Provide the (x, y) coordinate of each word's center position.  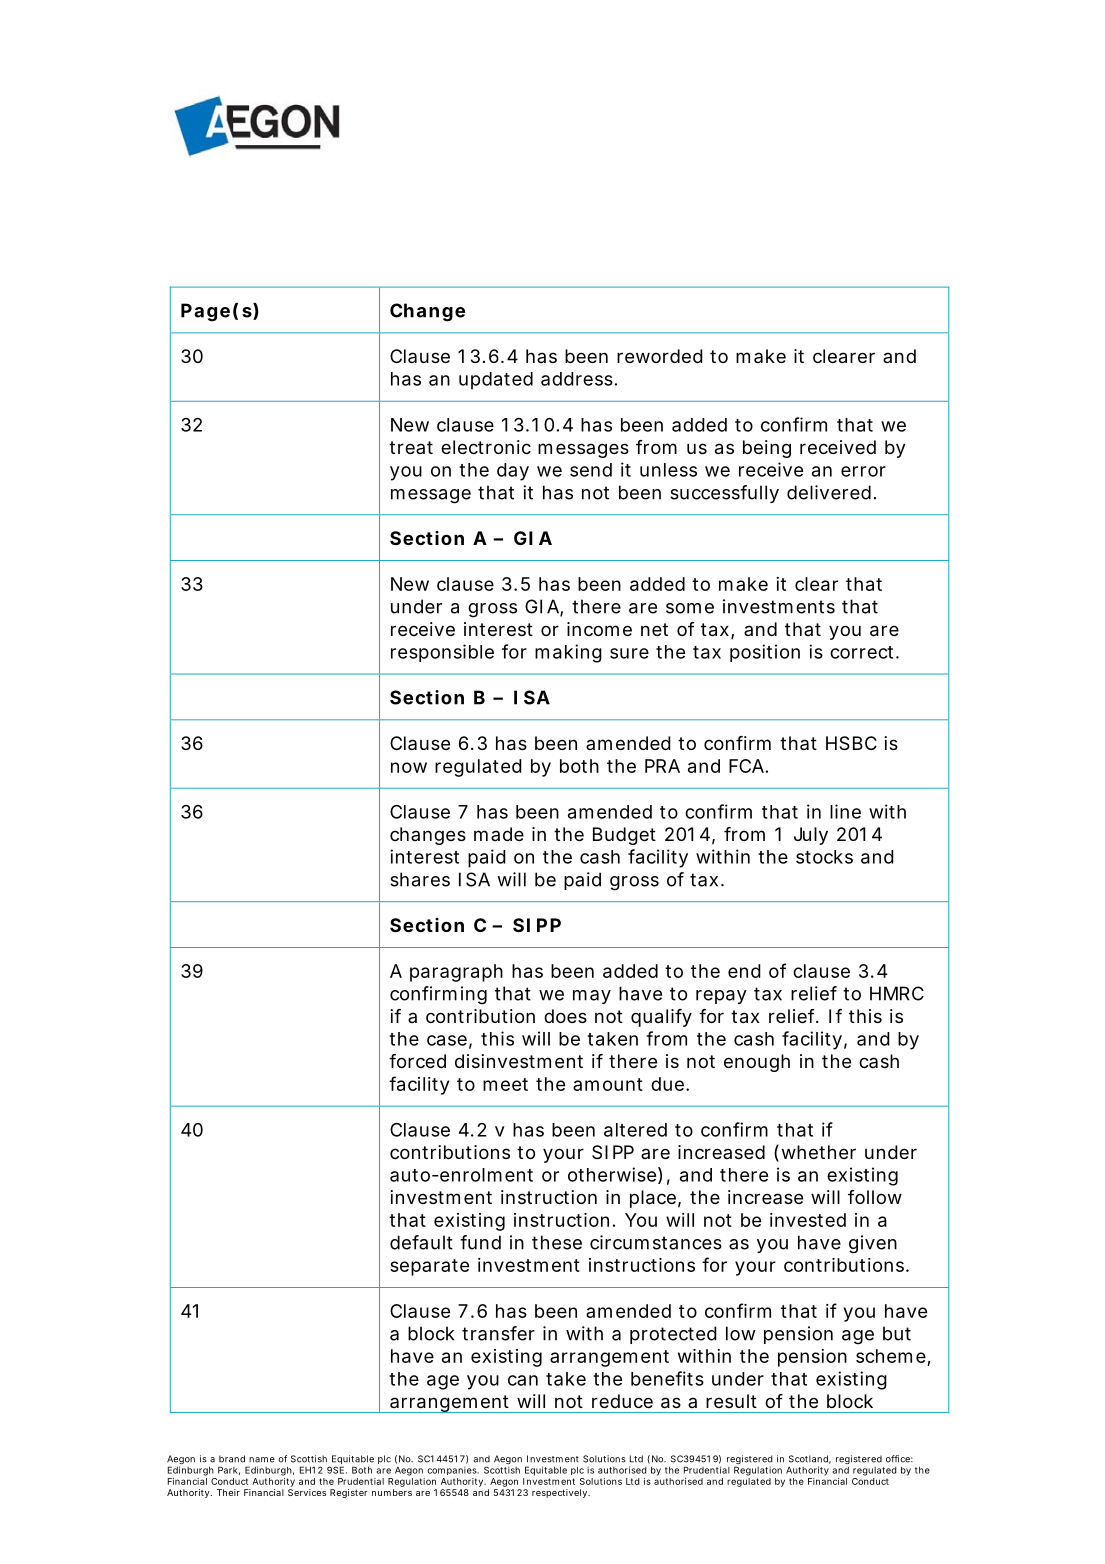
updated (496, 381)
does (565, 1016)
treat (411, 447)
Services (307, 1492)
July (811, 836)
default (421, 1242)
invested (808, 1220)
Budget (624, 836)
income (599, 629)
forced (417, 1061)
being (767, 449)
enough (757, 1063)
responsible (442, 653)
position (765, 653)
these (557, 1242)
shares (420, 879)
